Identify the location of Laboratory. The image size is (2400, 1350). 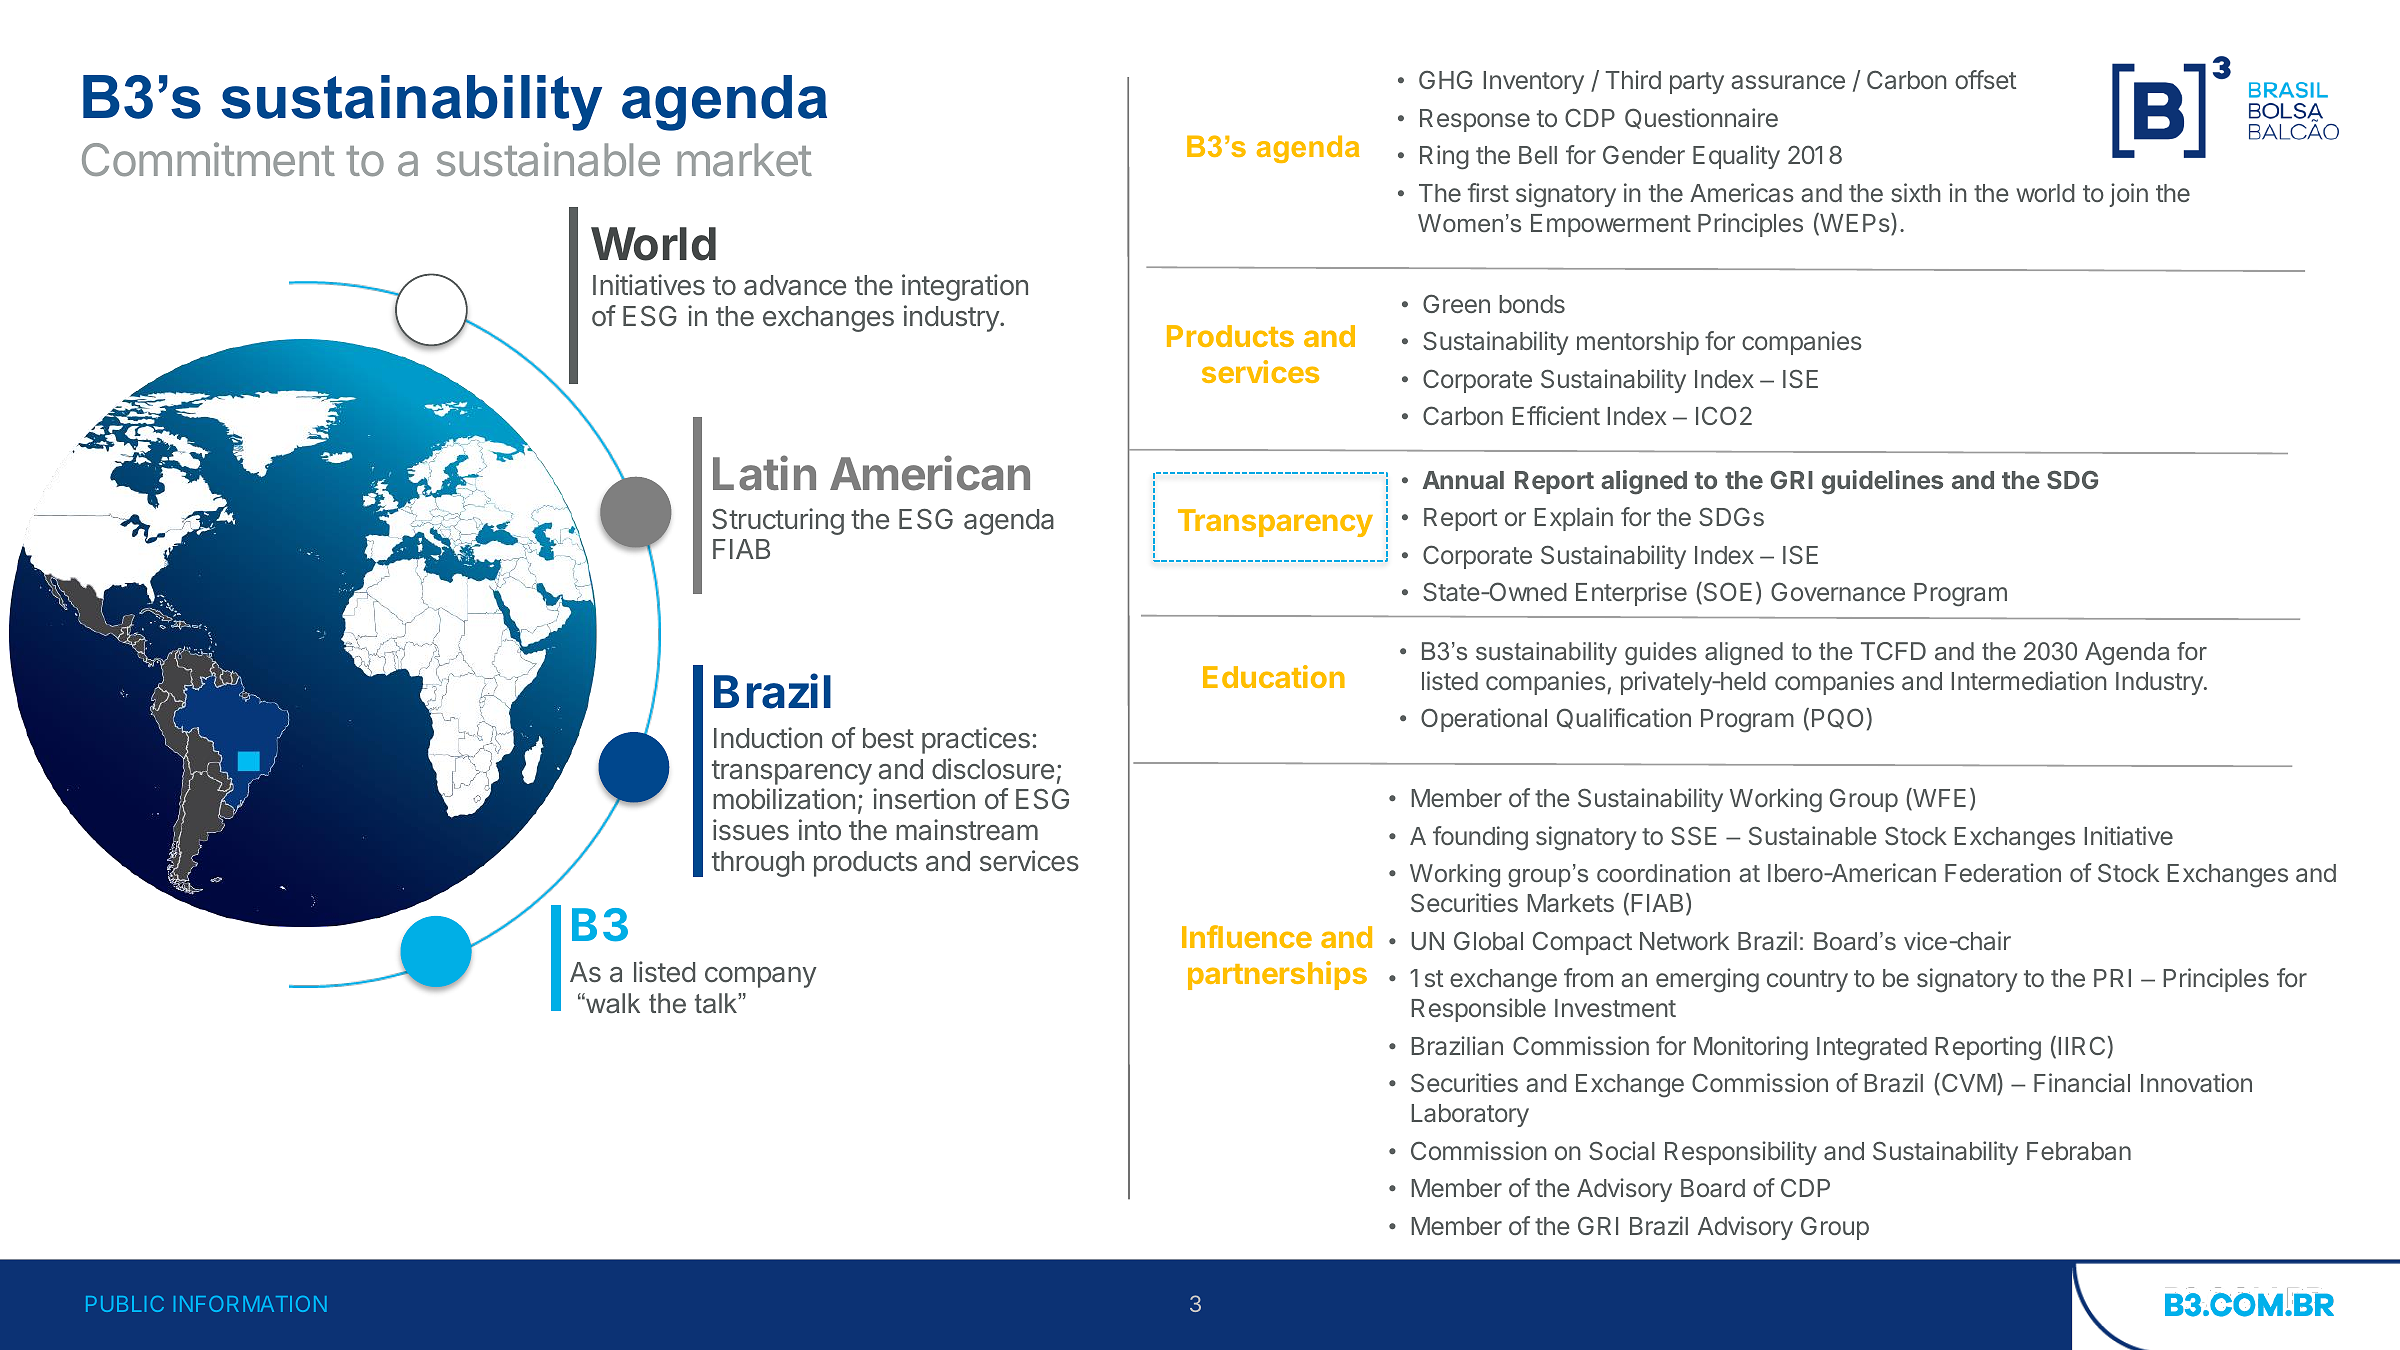
(1470, 1115).
